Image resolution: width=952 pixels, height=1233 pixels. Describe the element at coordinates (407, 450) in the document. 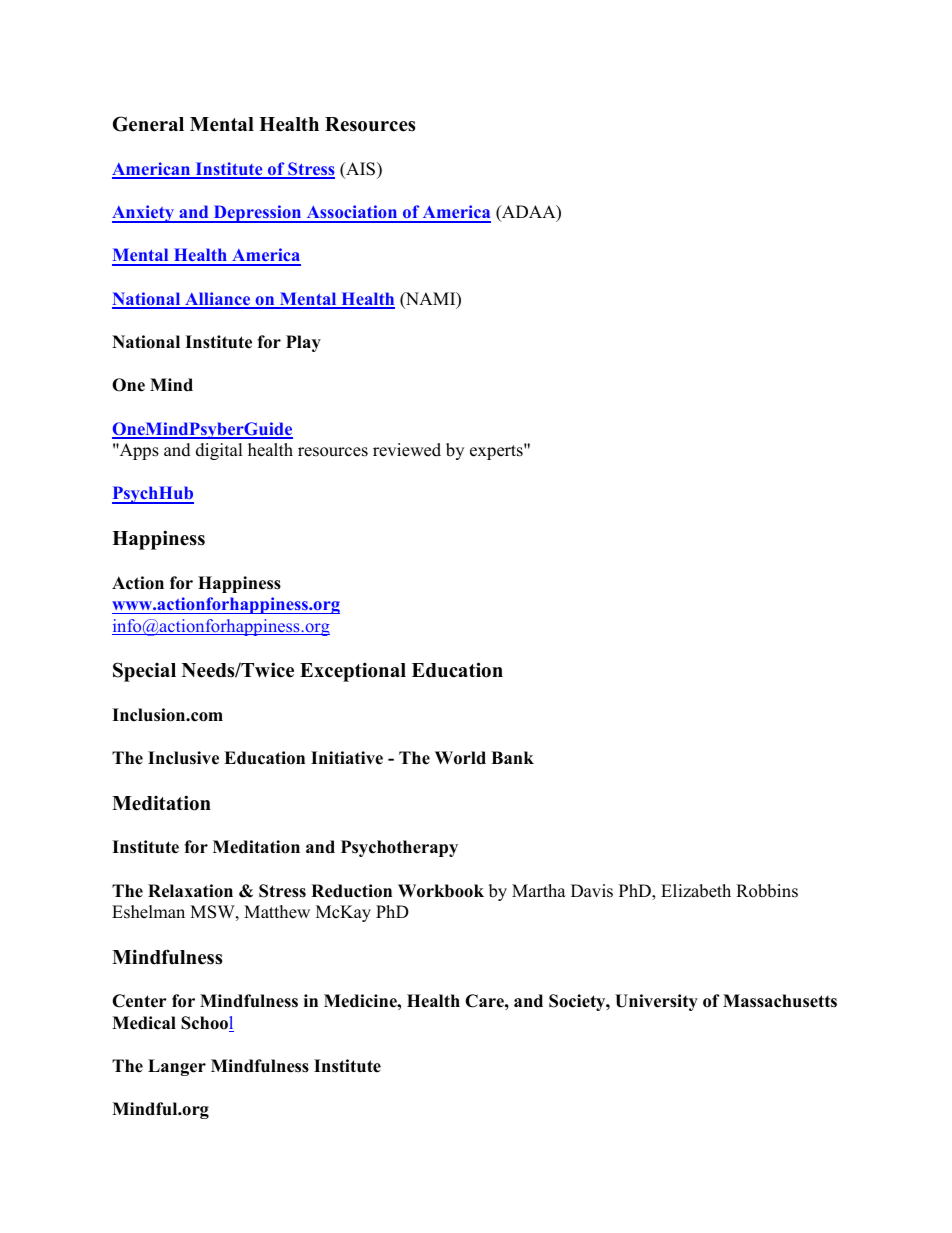

I see `reviewed` at that location.
